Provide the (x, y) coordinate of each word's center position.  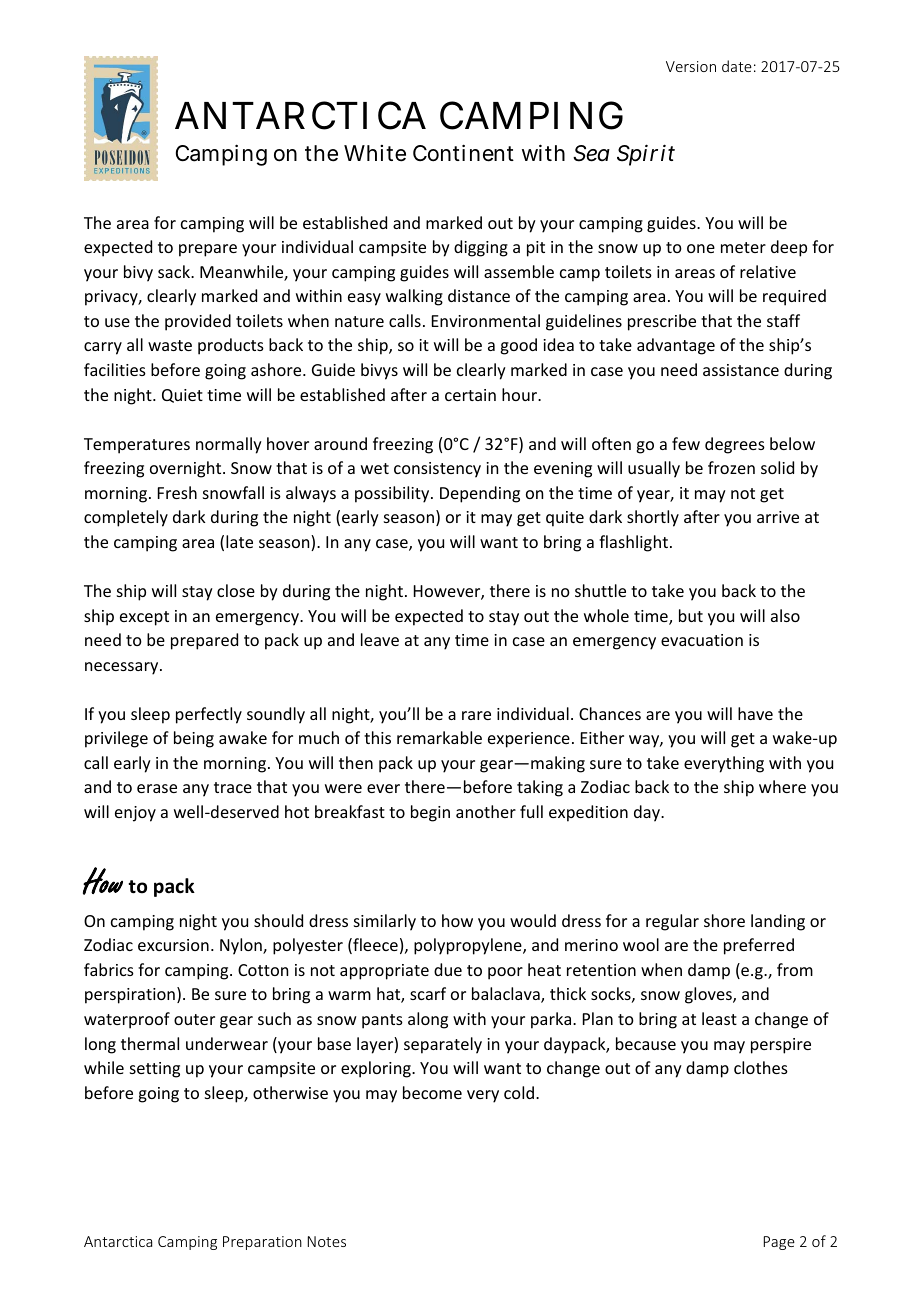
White (375, 153)
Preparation (262, 1243)
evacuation (702, 640)
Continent (463, 153)
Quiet (182, 396)
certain (470, 395)
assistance (741, 370)
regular (672, 922)
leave (380, 639)
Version (691, 66)
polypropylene (469, 946)
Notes (327, 1241)
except (144, 618)
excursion (173, 945)
